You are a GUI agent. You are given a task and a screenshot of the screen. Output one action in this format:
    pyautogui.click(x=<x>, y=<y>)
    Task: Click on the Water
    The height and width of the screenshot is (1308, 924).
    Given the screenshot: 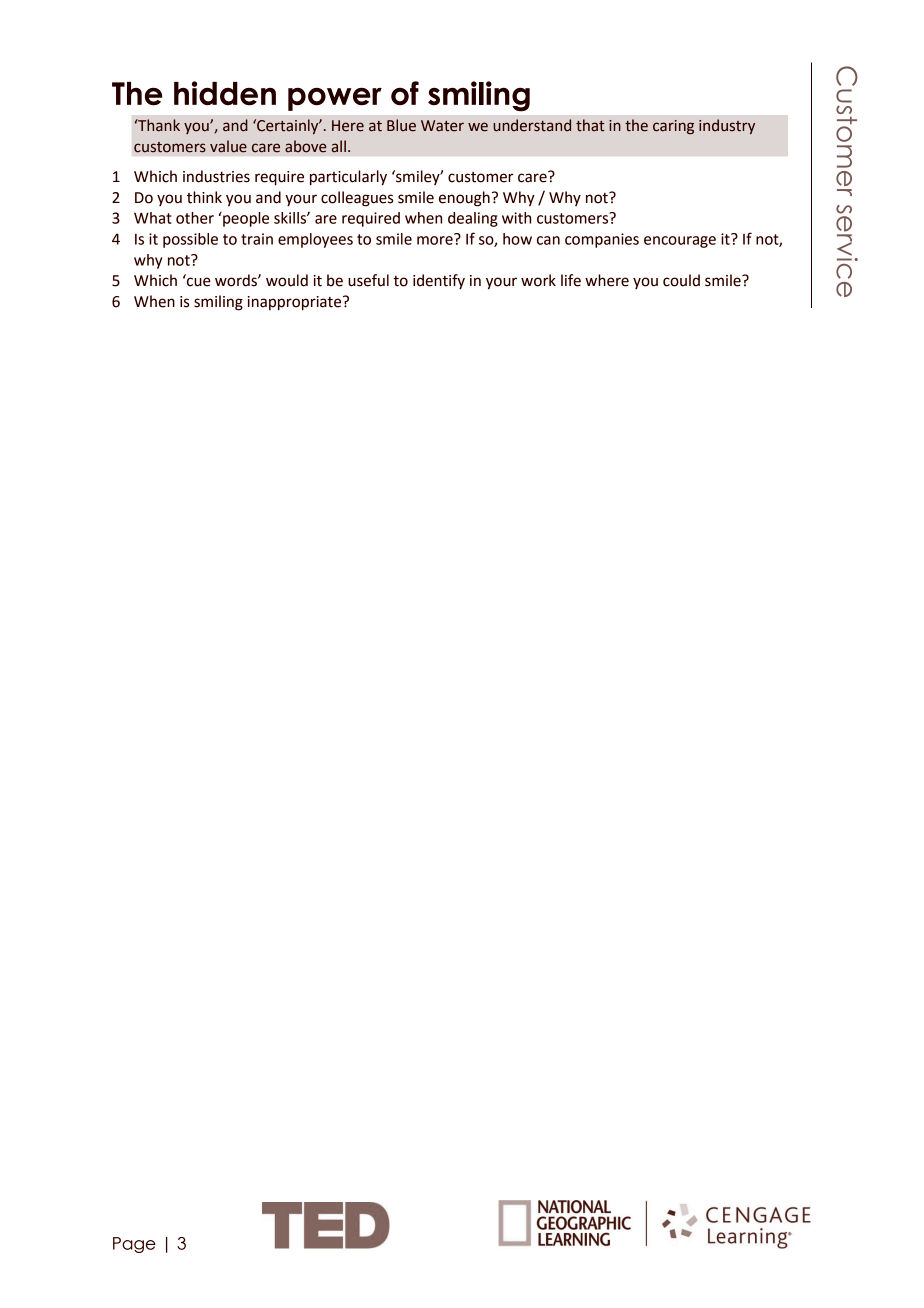 What is the action you would take?
    pyautogui.click(x=442, y=126)
